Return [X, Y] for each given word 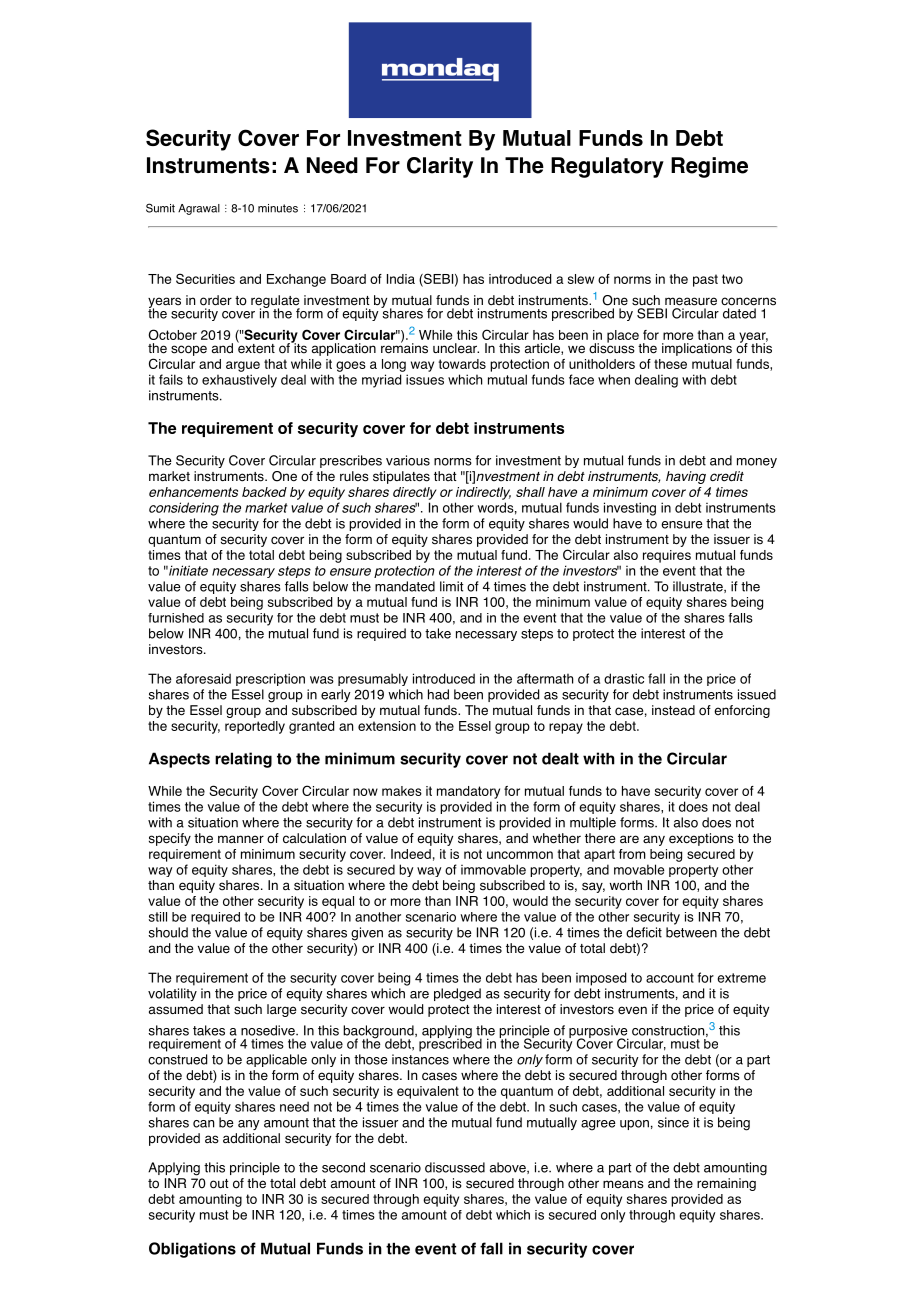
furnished [176, 618]
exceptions [701, 839]
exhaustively [239, 381]
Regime [709, 167]
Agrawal [199, 209]
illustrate [699, 587]
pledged [457, 995]
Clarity [440, 167]
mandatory [468, 792]
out [219, 1184]
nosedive [269, 1030]
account [670, 978]
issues [425, 379]
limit [452, 586]
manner [241, 839]
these [670, 364]
